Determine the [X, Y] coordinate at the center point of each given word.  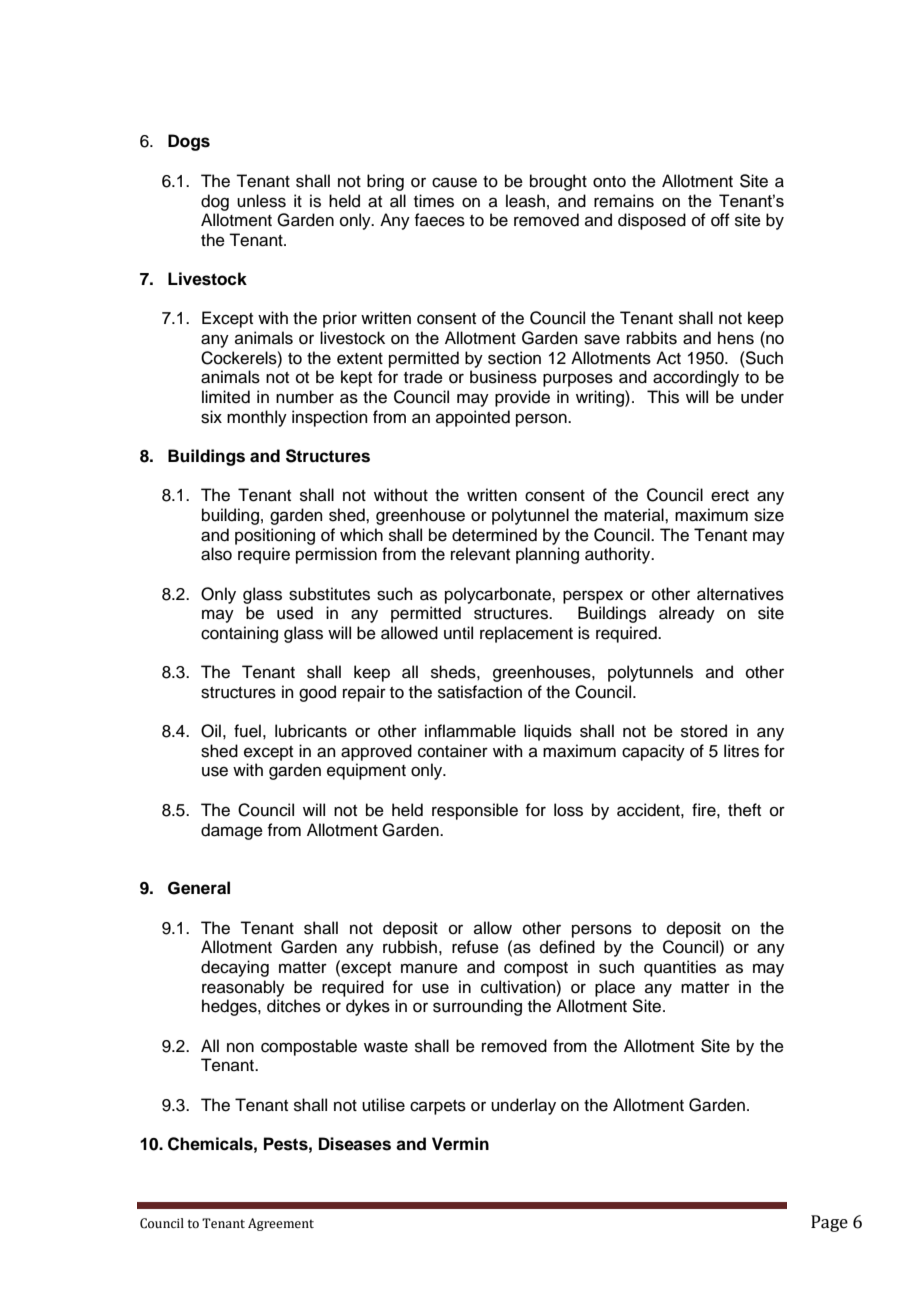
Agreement [281, 1224]
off [720, 220]
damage [232, 831]
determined [494, 535]
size [769, 515]
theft [744, 810]
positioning [275, 536]
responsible [475, 811]
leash [525, 201]
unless [261, 201]
